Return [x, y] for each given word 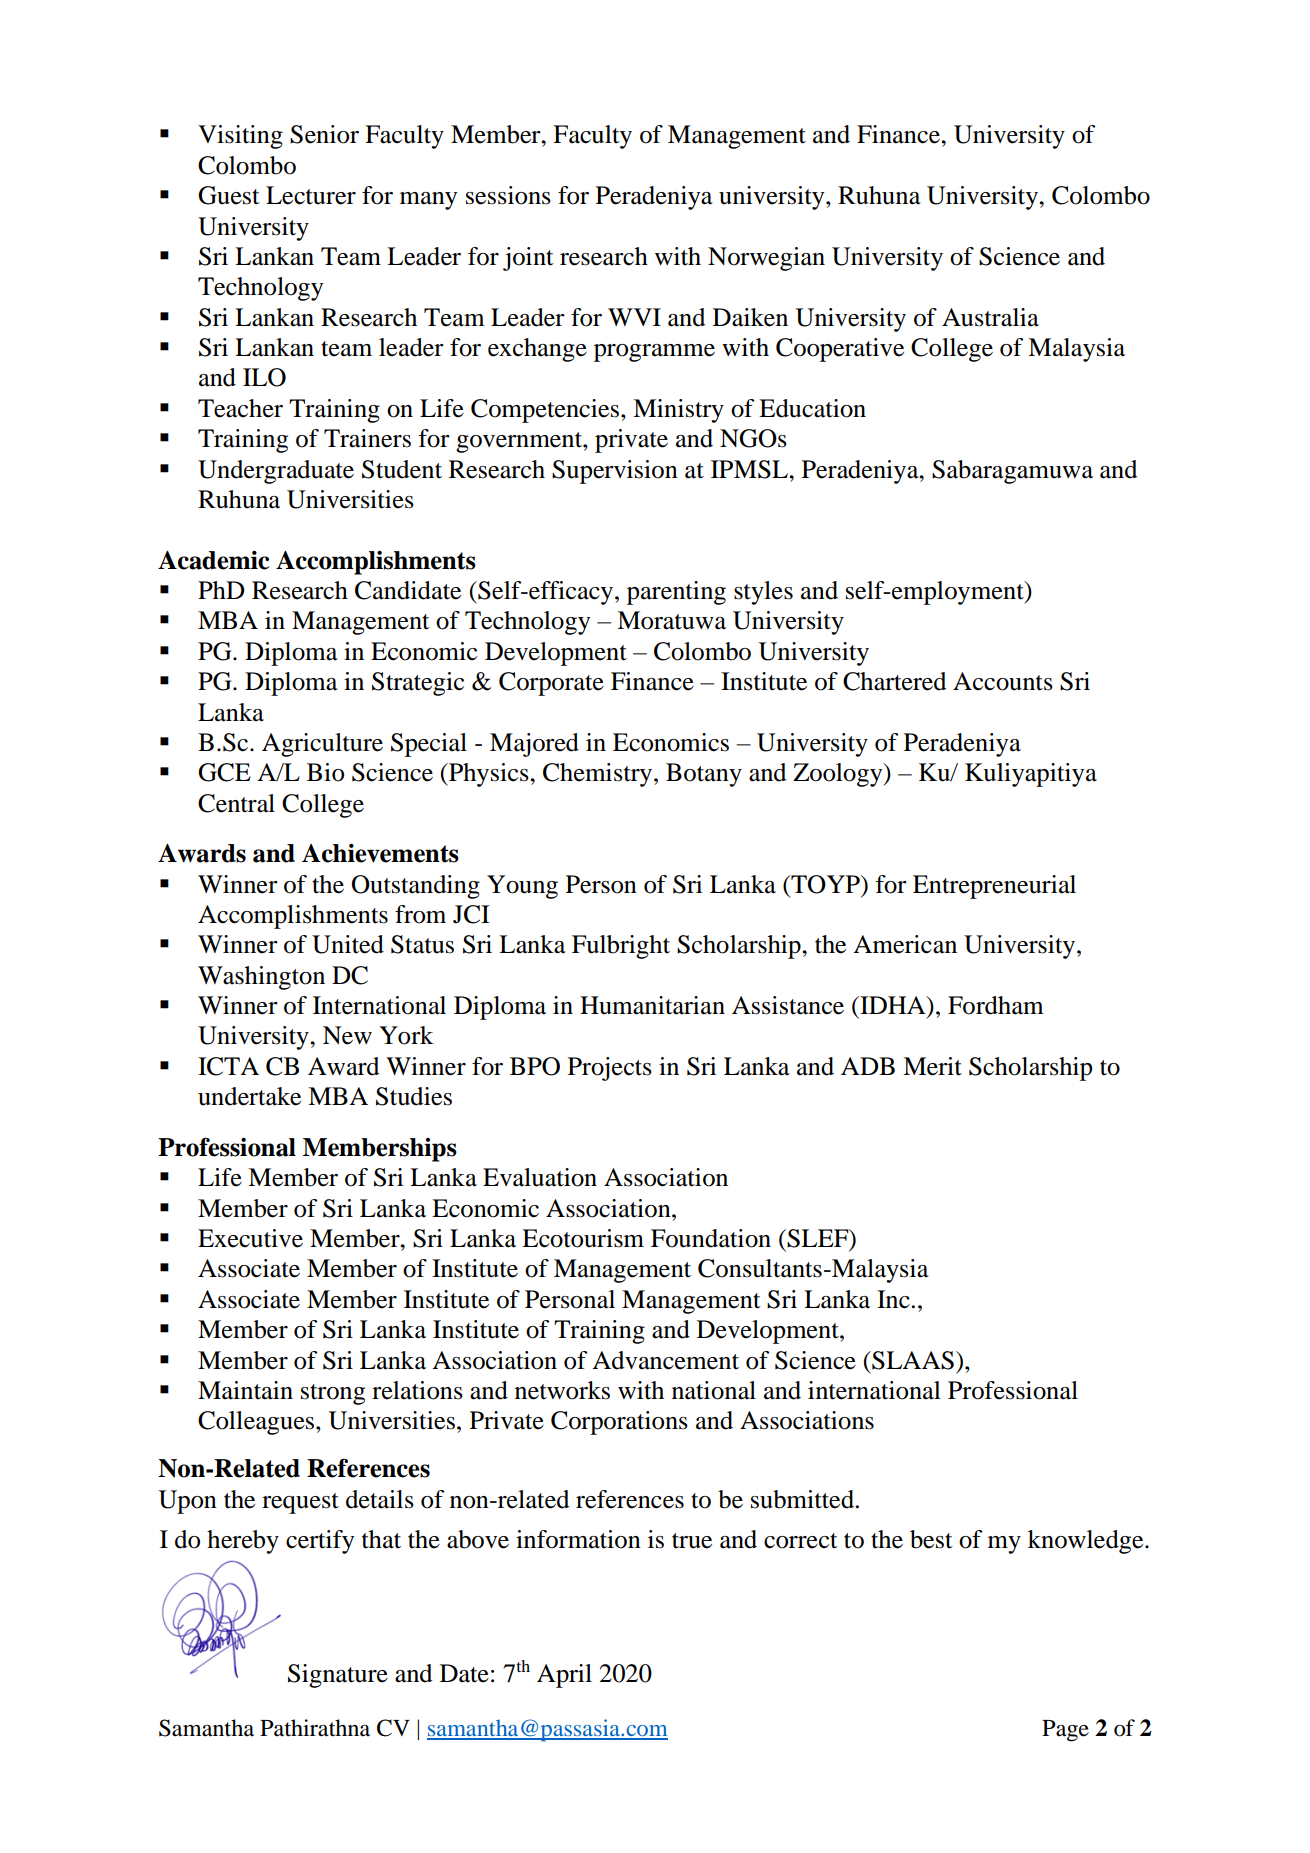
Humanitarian [652, 1005]
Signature [338, 1676]
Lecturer [311, 195]
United [348, 944]
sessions [508, 195]
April [564, 1676]
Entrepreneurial [994, 887]
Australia [990, 317]
